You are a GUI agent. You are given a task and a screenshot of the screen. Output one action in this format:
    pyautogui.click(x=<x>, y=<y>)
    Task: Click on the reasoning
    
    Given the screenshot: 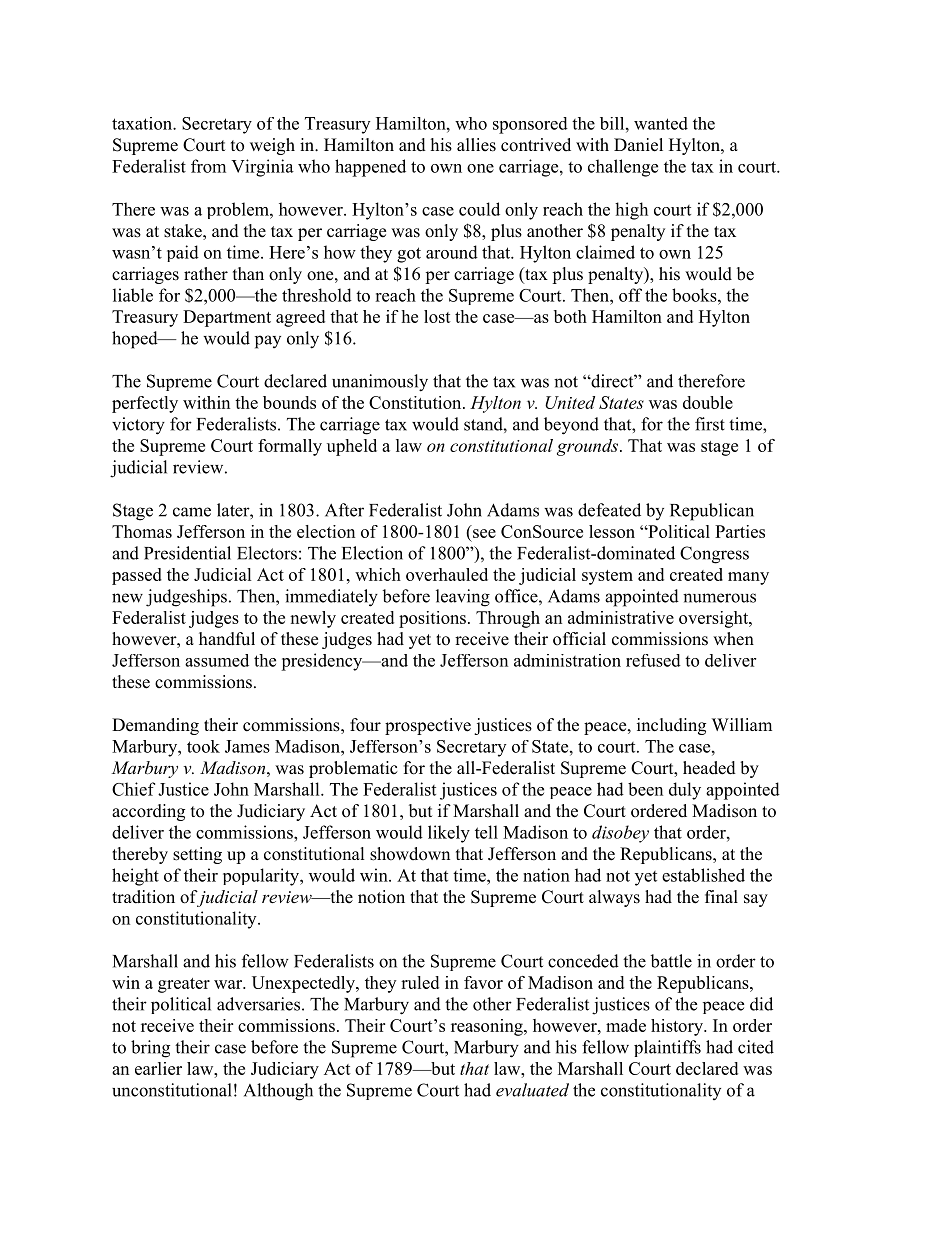 What is the action you would take?
    pyautogui.click(x=488, y=1027)
